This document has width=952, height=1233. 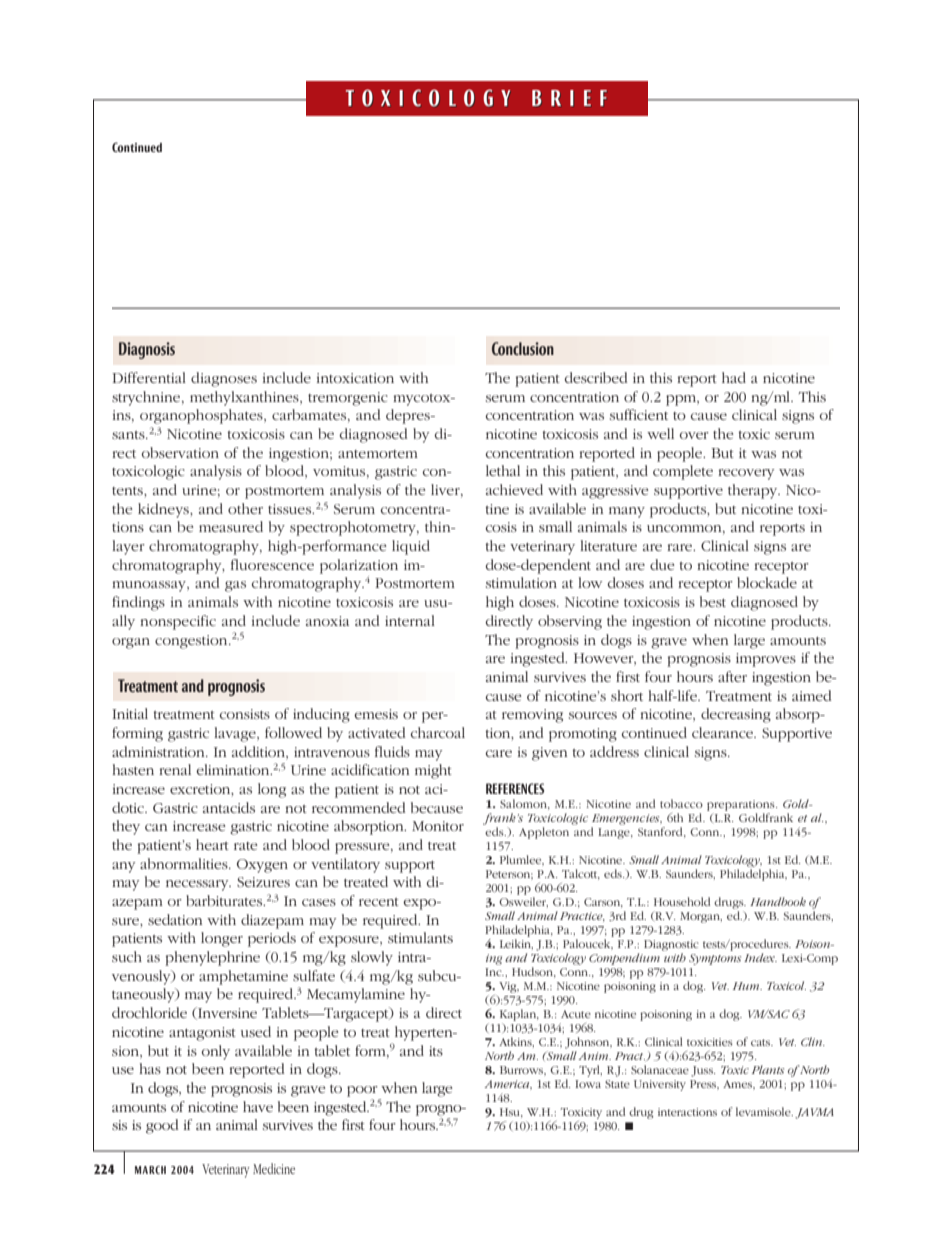 I want to click on poor, so click(x=362, y=1091).
